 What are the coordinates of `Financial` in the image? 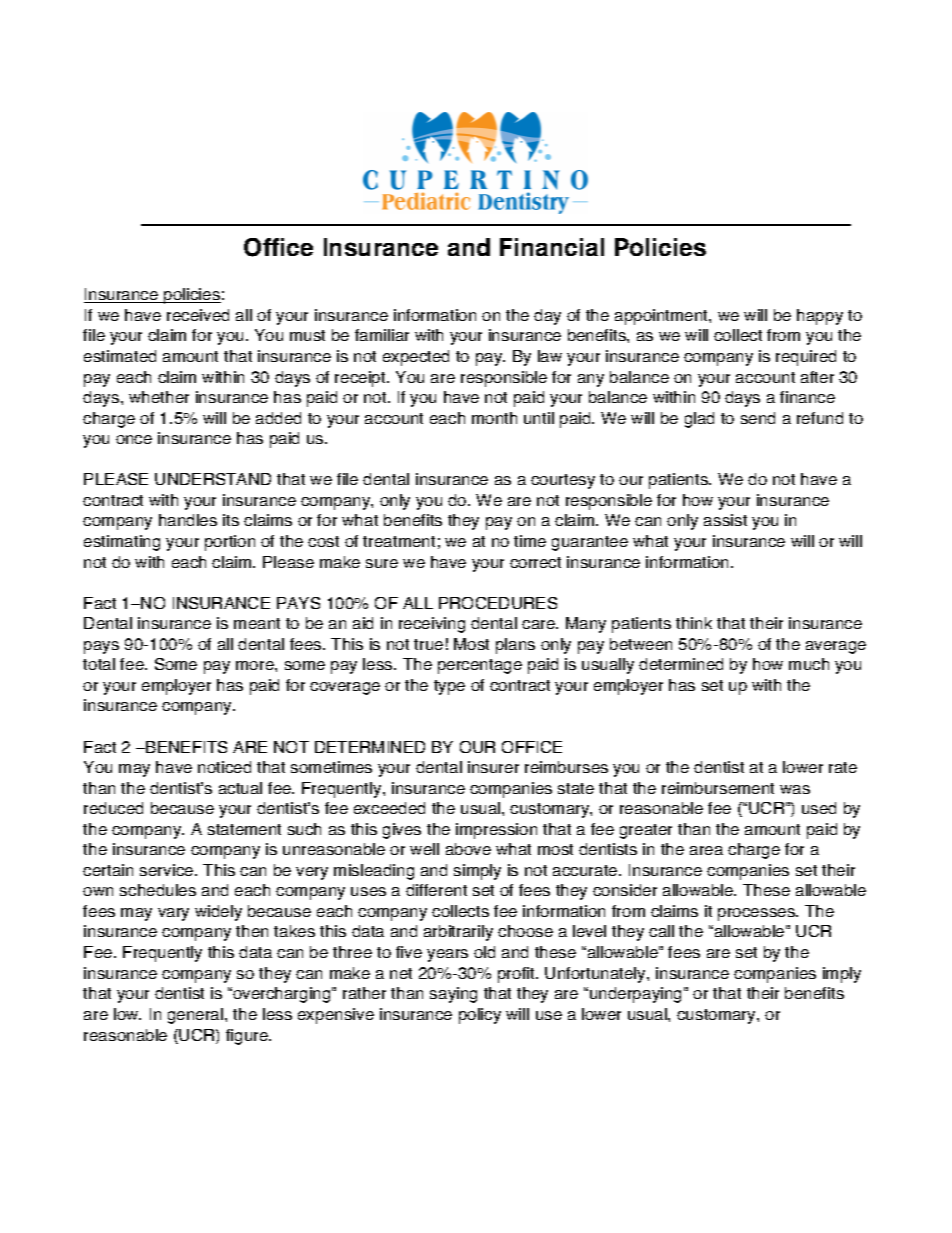 It's located at (552, 247).
